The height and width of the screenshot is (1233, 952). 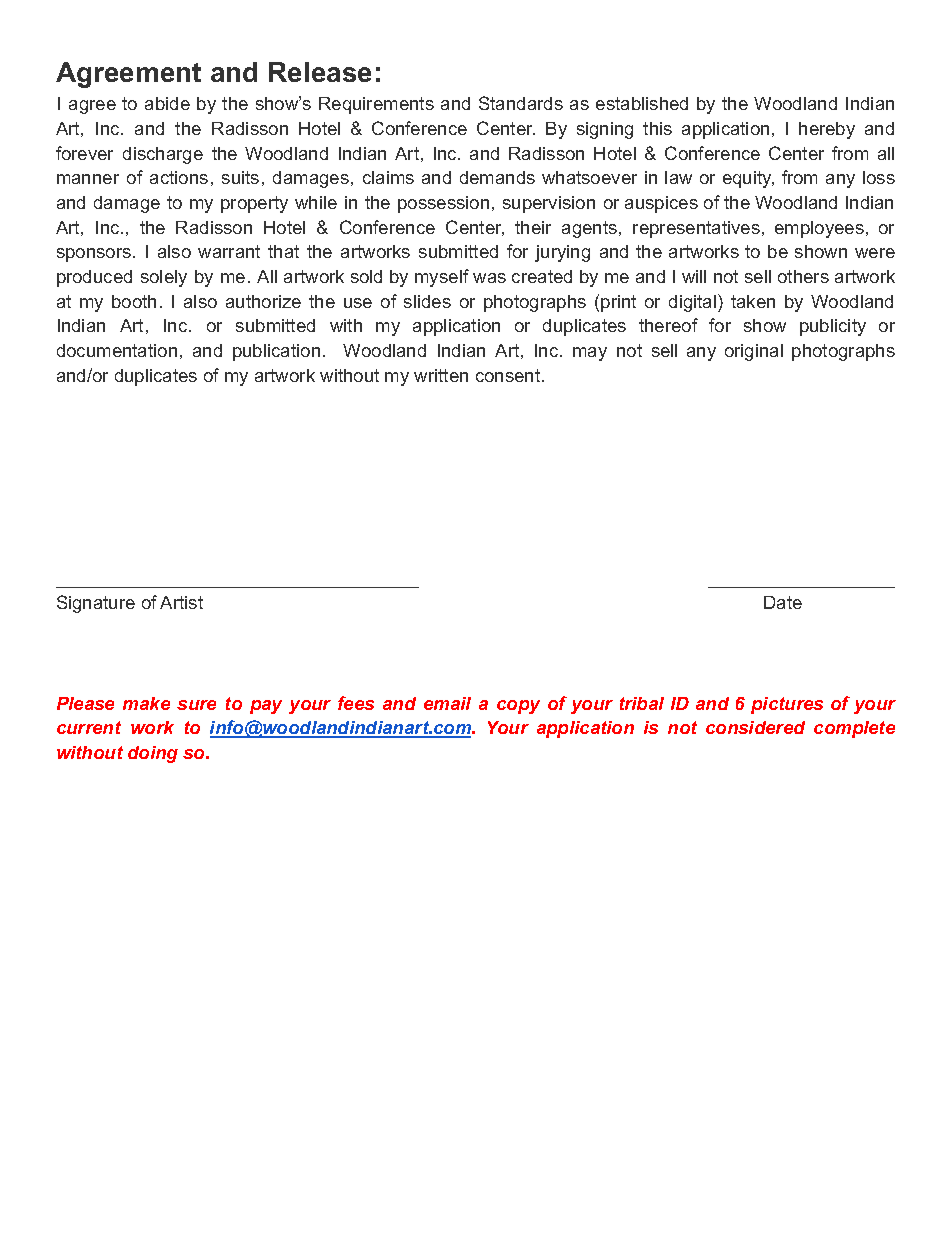 What do you see at coordinates (755, 727) in the screenshot?
I see `considered` at bounding box center [755, 727].
